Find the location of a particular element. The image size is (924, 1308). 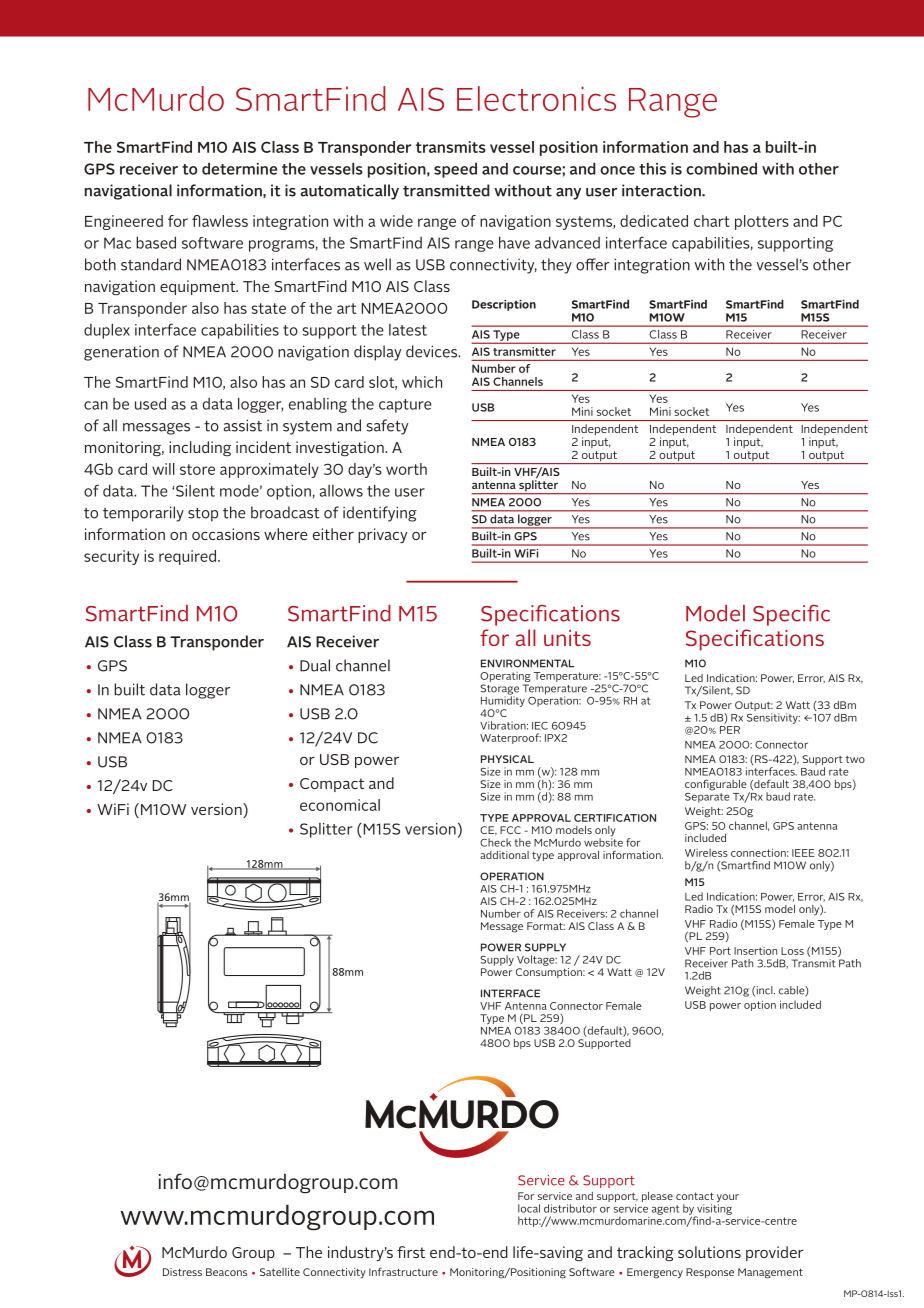

local is located at coordinates (529, 1208).
